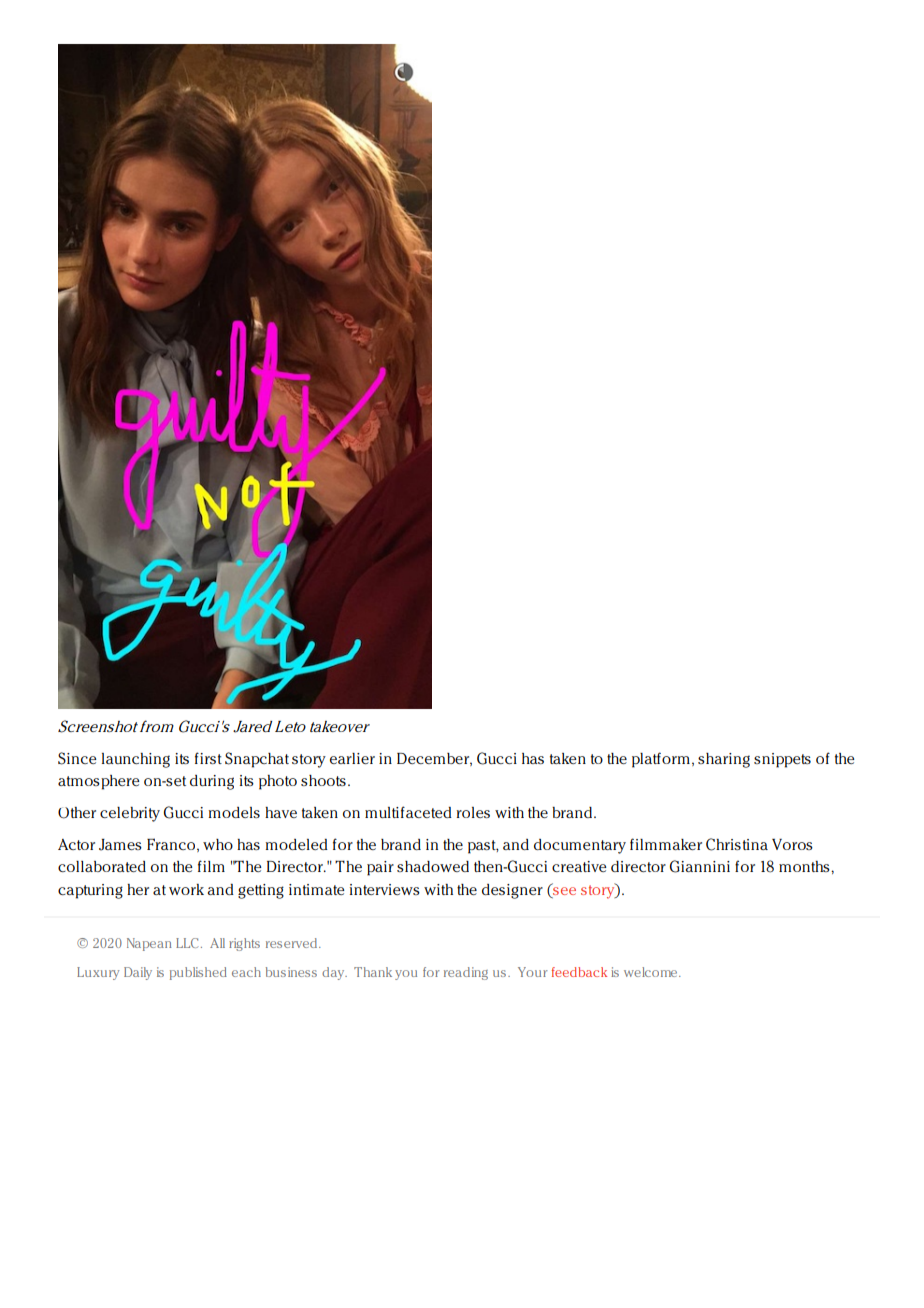 The image size is (924, 1308). What do you see at coordinates (652, 972) in the page?
I see `welcome` at bounding box center [652, 972].
